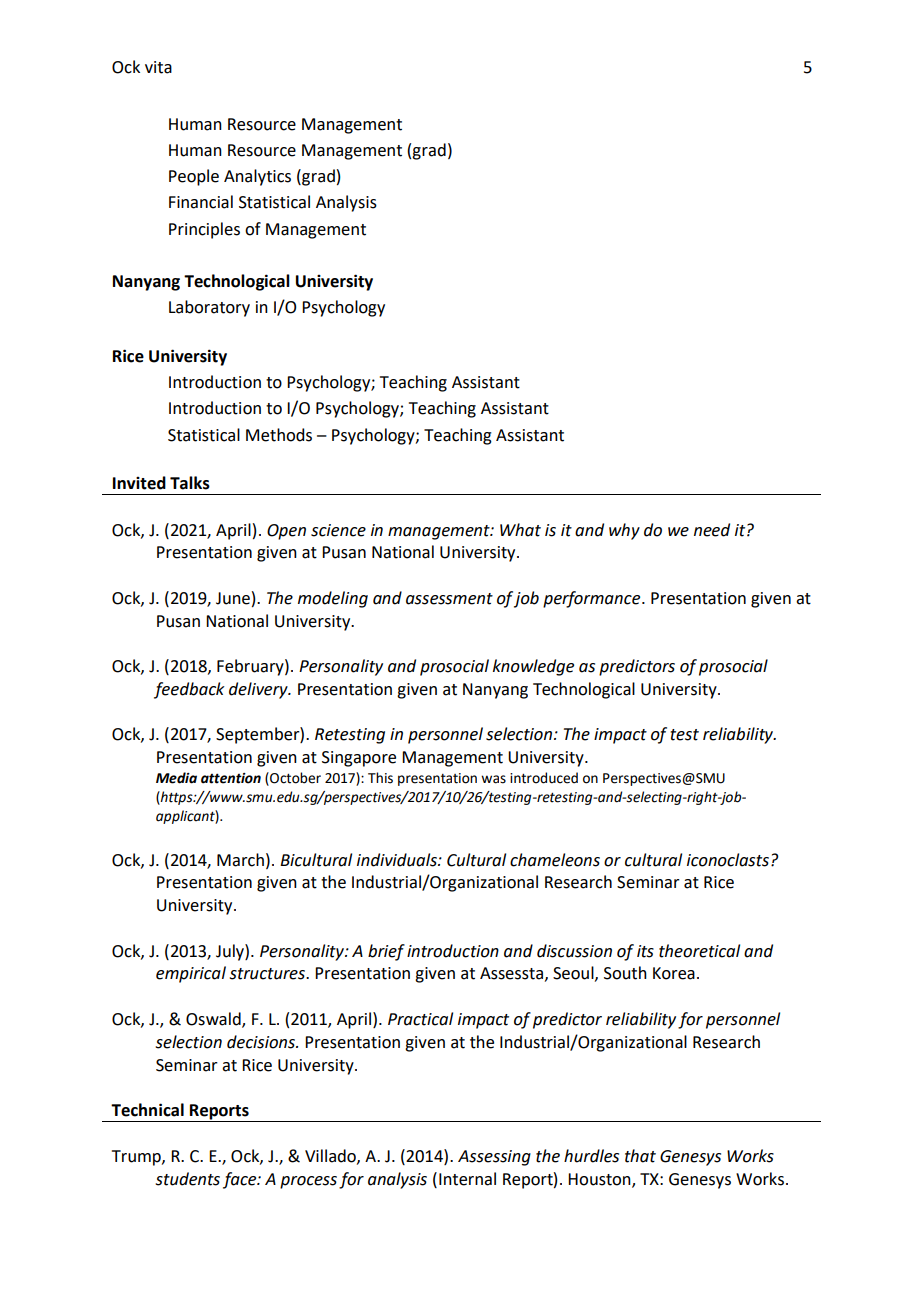 The image size is (924, 1308). I want to click on Analytics, so click(257, 177).
